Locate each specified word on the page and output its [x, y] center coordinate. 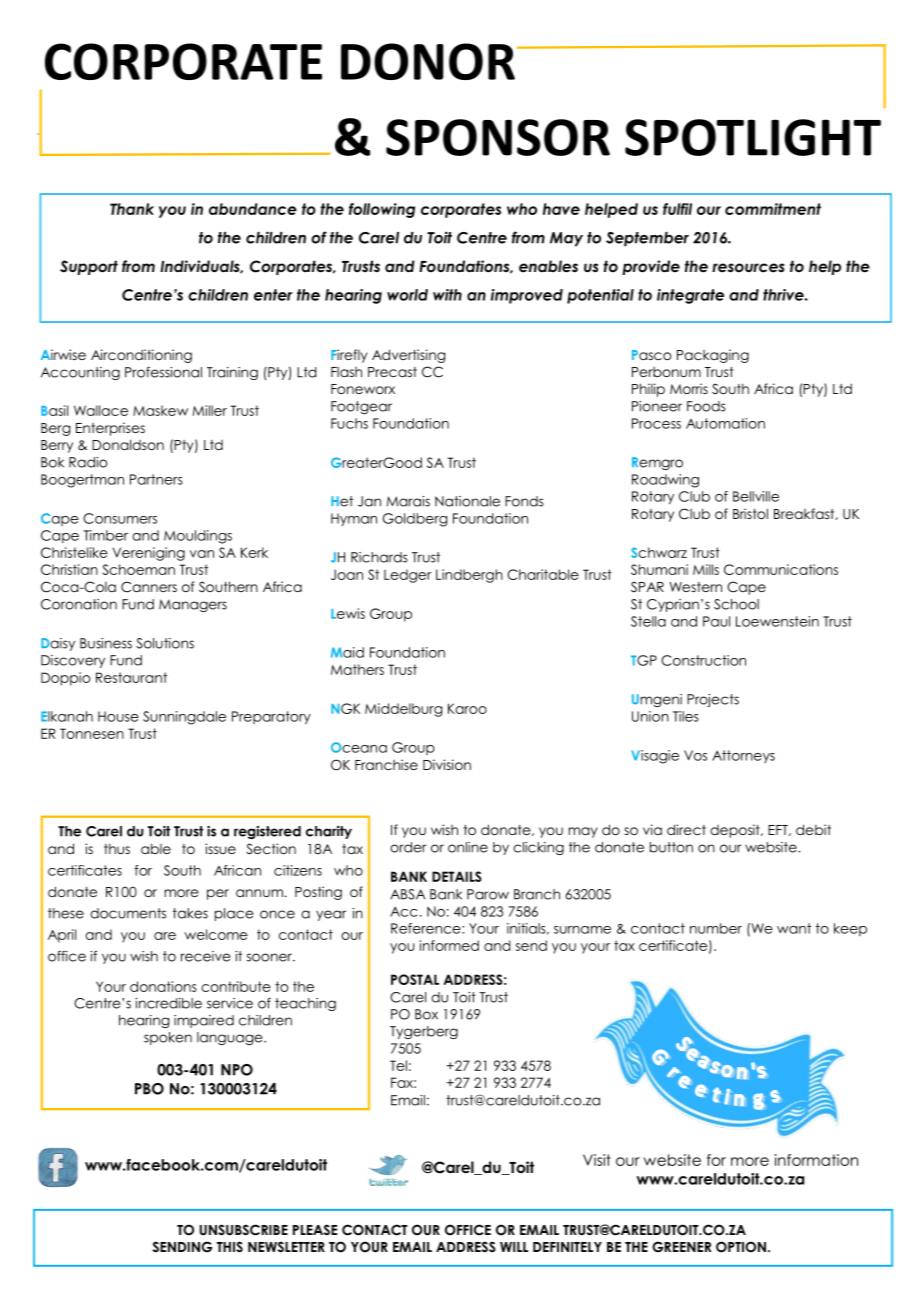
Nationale [467, 501]
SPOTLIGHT [753, 137]
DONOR [428, 61]
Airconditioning [141, 356]
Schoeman [139, 569]
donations [163, 986]
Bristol [750, 513]
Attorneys [743, 756]
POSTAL [415, 979]
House [118, 716]
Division [447, 764]
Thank [132, 209]
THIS [230, 1247]
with [447, 295]
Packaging [713, 356]
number [716, 928]
